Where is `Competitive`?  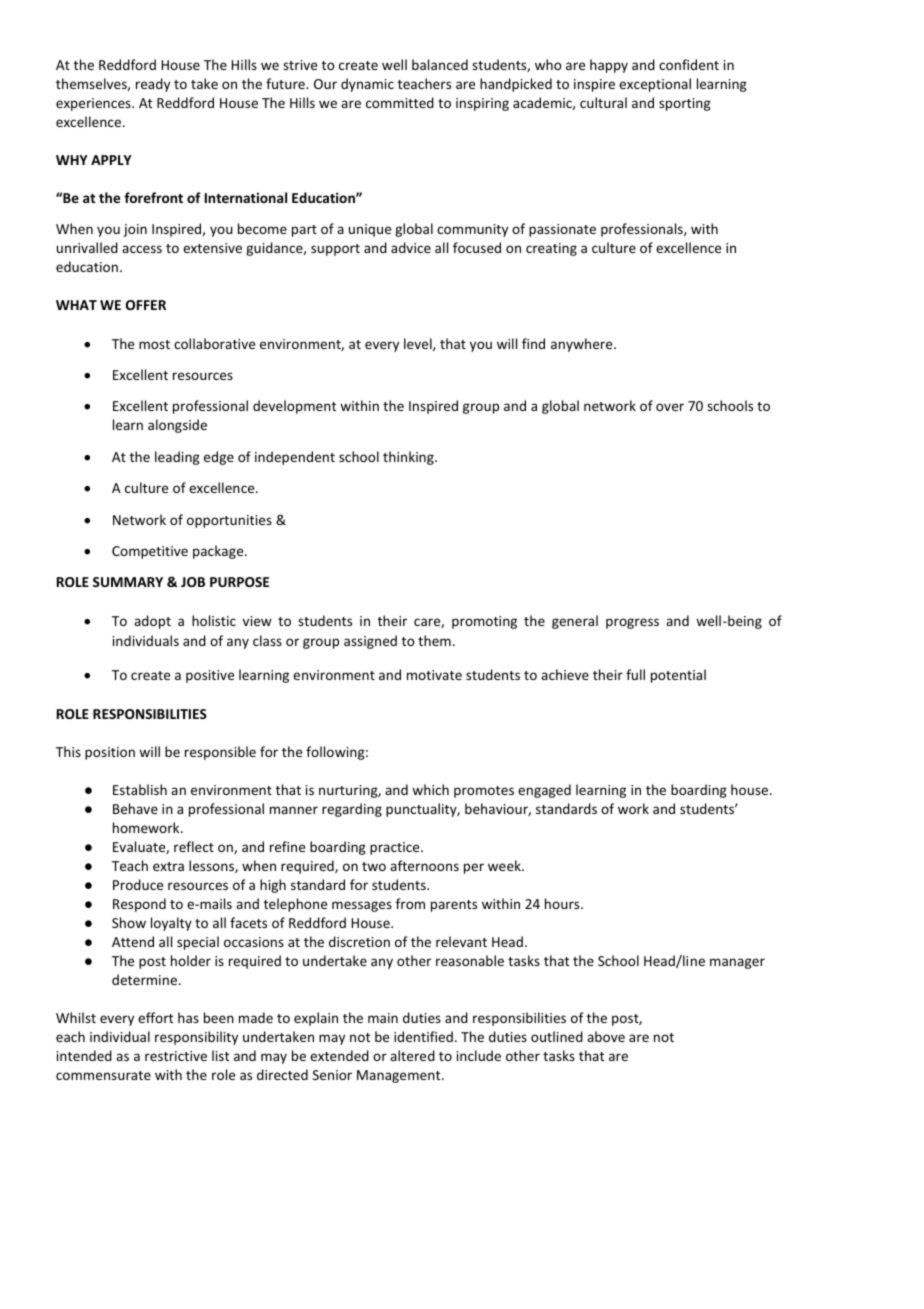 Competitive is located at coordinates (150, 552).
